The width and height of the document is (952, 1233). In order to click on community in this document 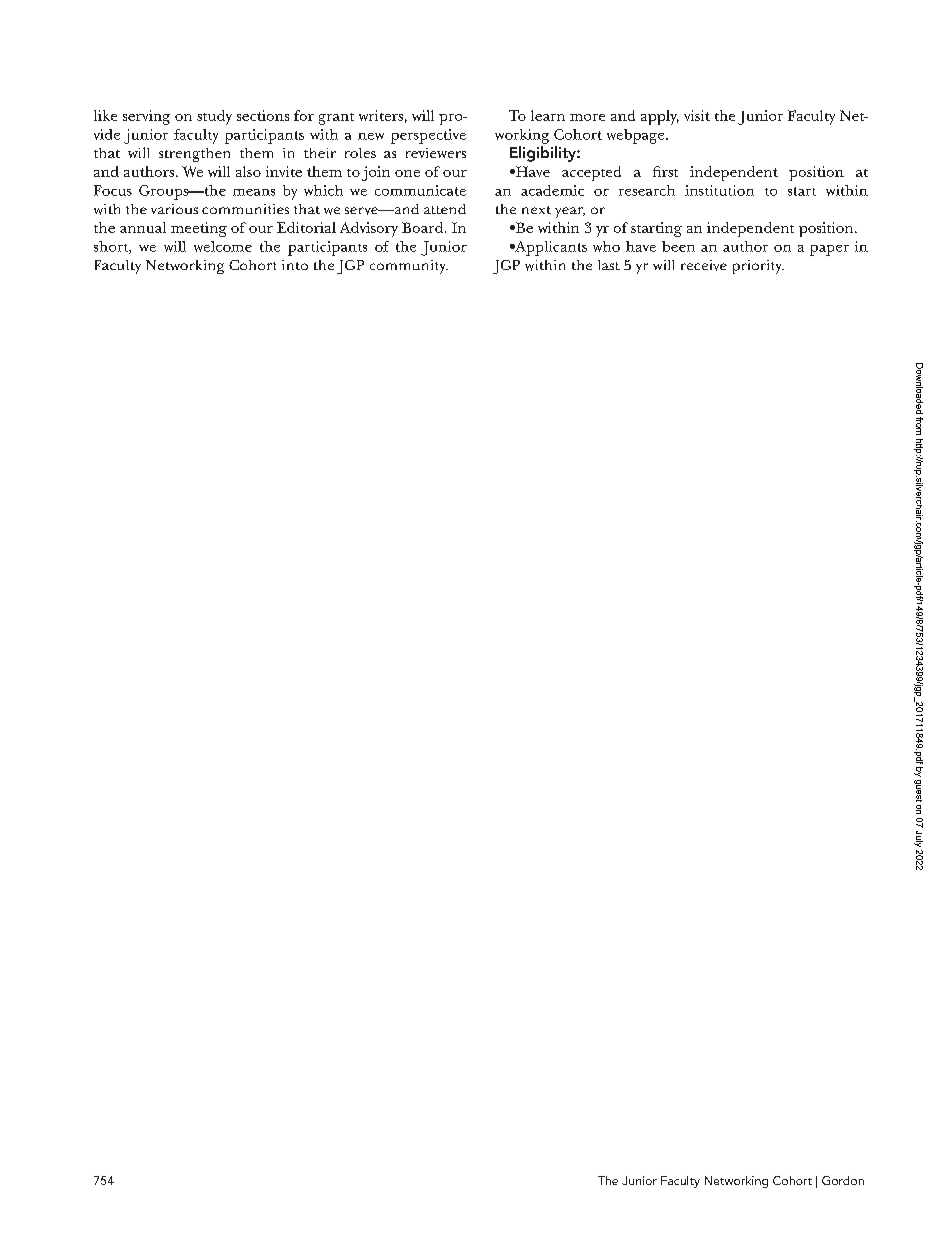, I will do `click(409, 267)`.
